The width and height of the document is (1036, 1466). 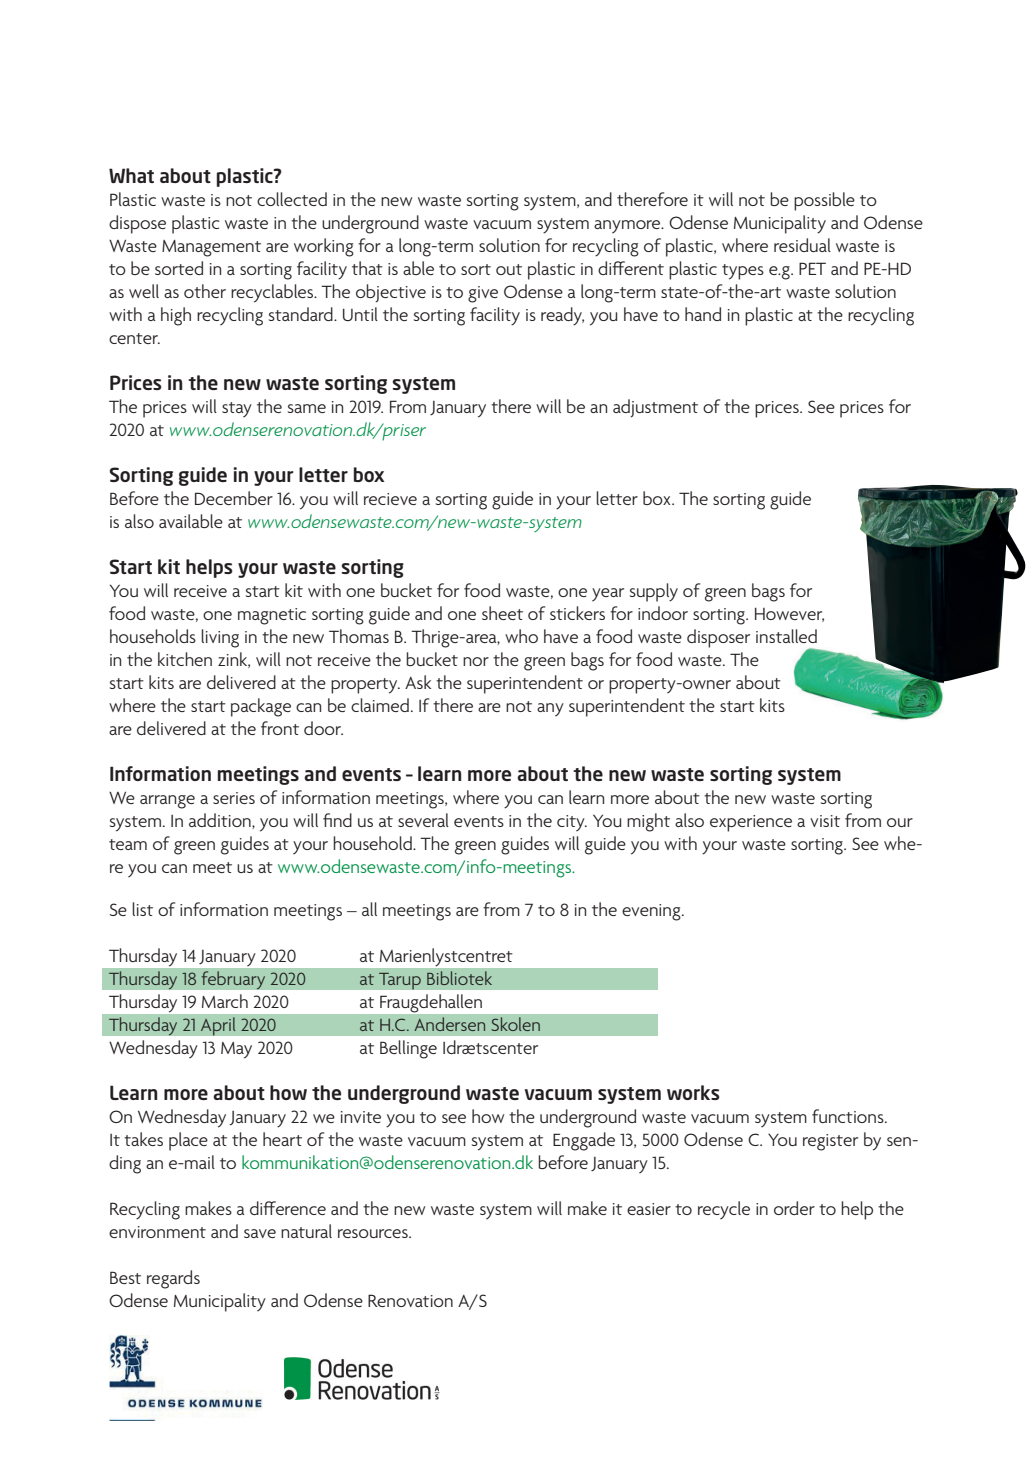 I want to click on residual, so click(x=802, y=245).
